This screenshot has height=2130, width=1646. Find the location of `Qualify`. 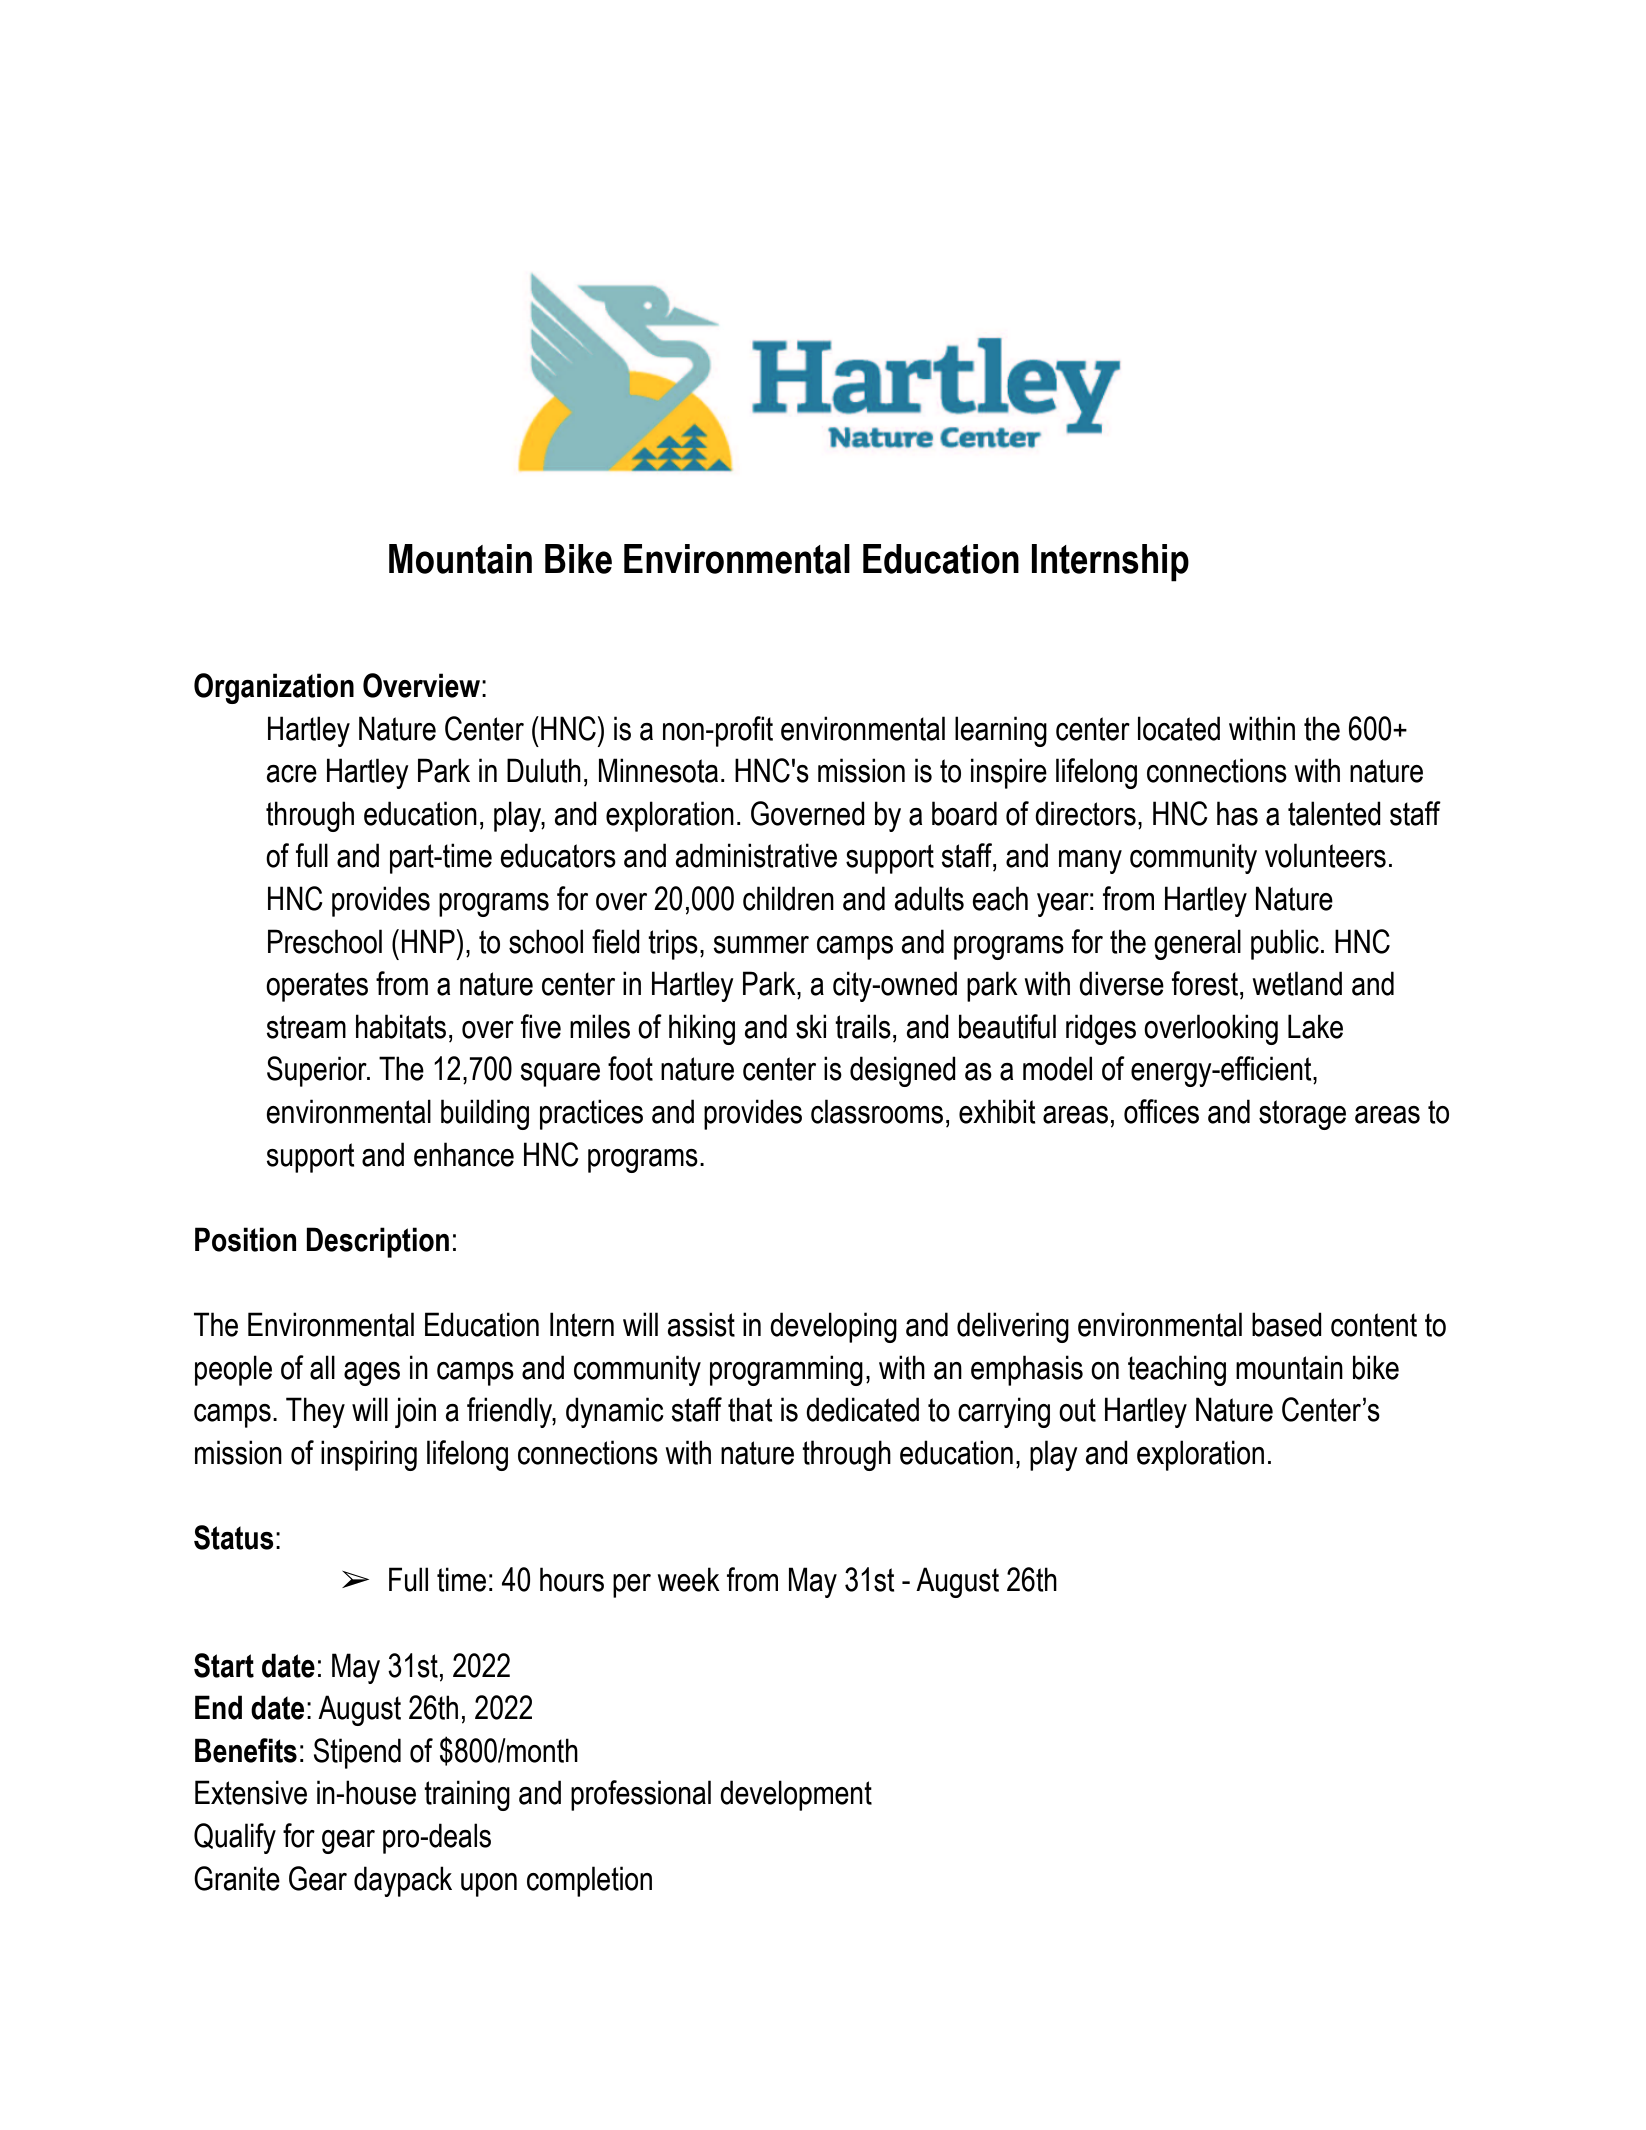

Qualify is located at coordinates (235, 1838).
